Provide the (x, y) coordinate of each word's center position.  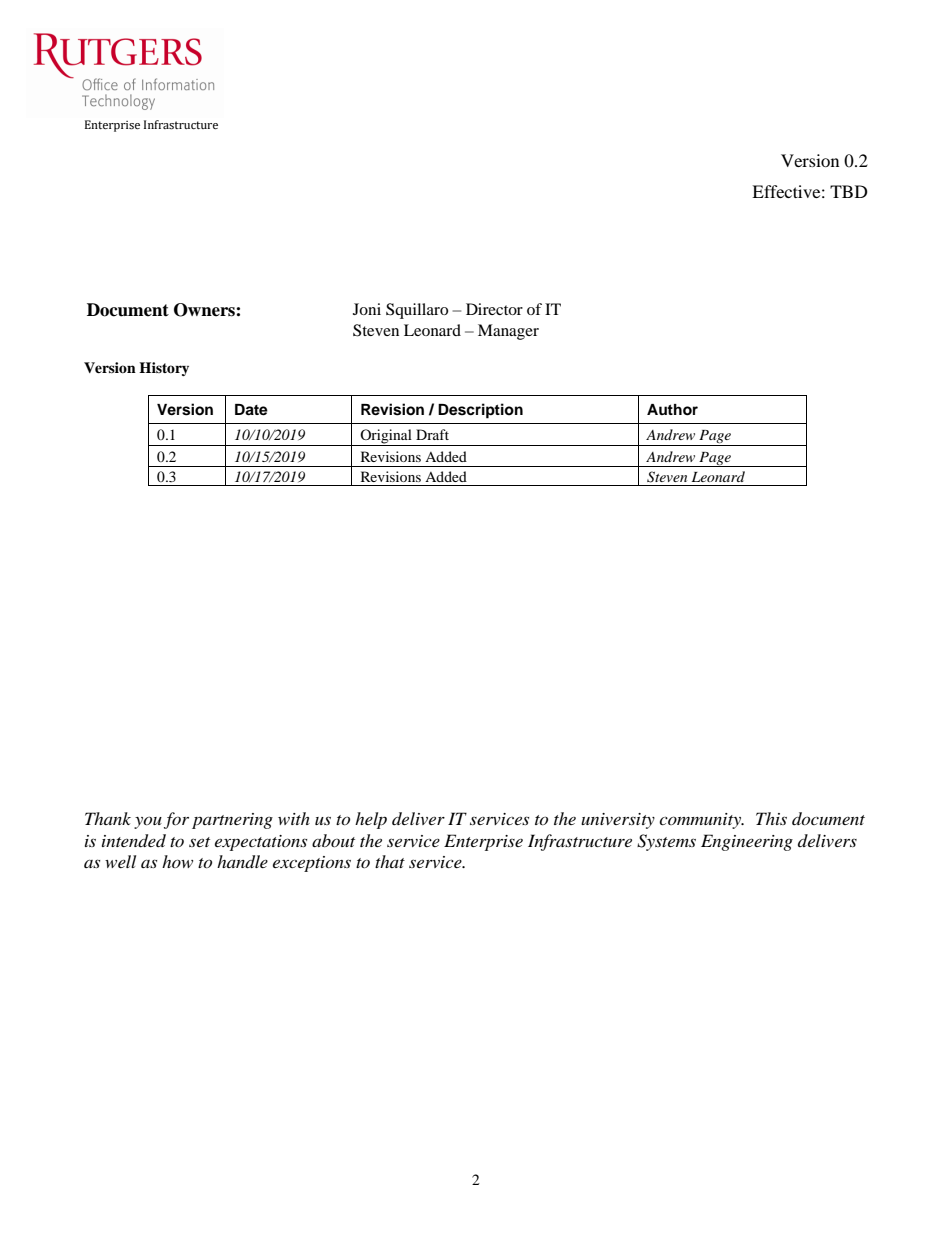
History (164, 369)
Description (480, 411)
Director (494, 309)
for (176, 820)
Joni (367, 309)
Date (251, 410)
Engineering (747, 842)
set (199, 842)
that (390, 861)
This (771, 818)
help (371, 820)
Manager (508, 332)
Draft (432, 434)
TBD (849, 191)
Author (672, 410)
